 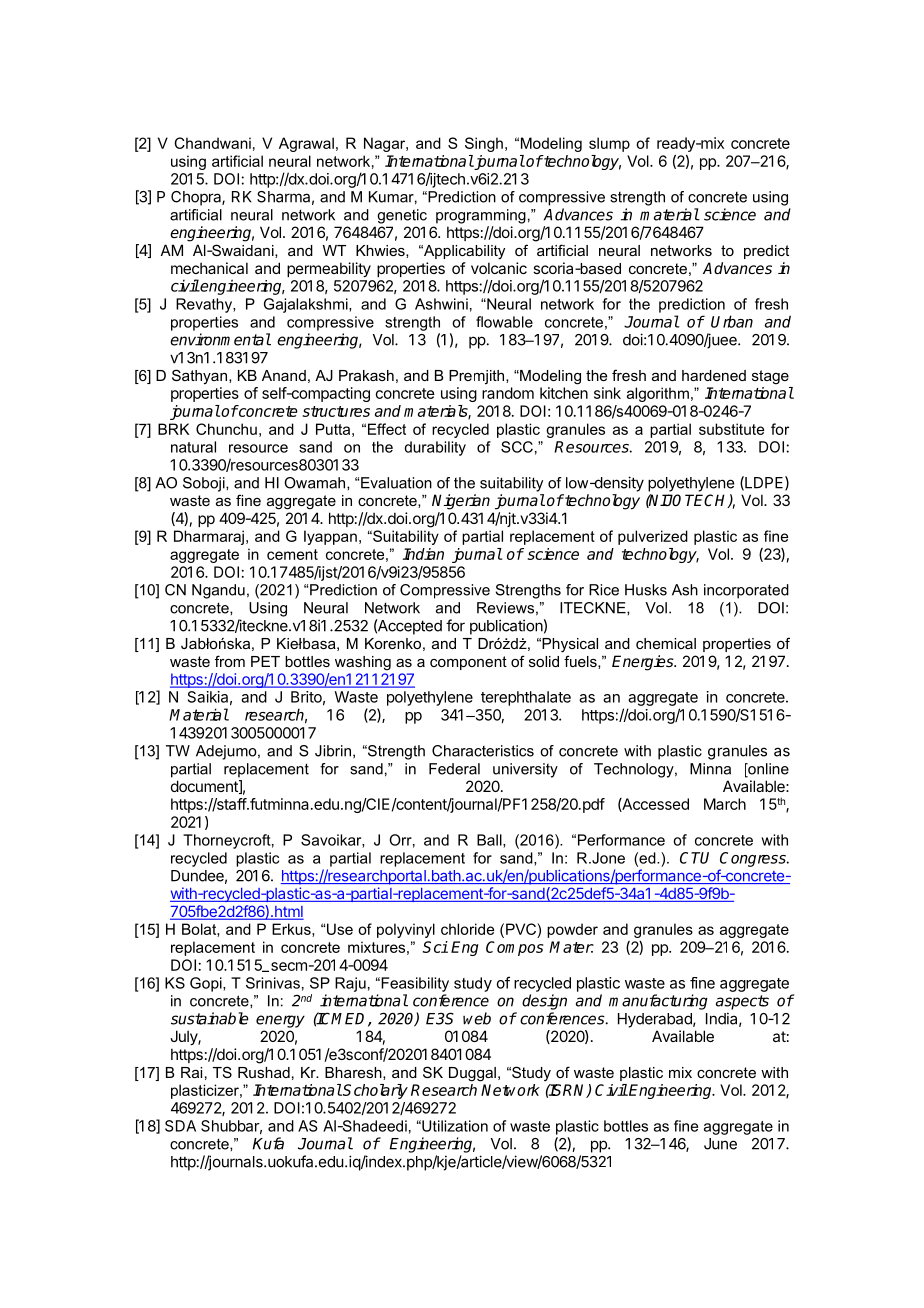 What do you see at coordinates (484, 144) in the image?
I see `Singh` at bounding box center [484, 144].
